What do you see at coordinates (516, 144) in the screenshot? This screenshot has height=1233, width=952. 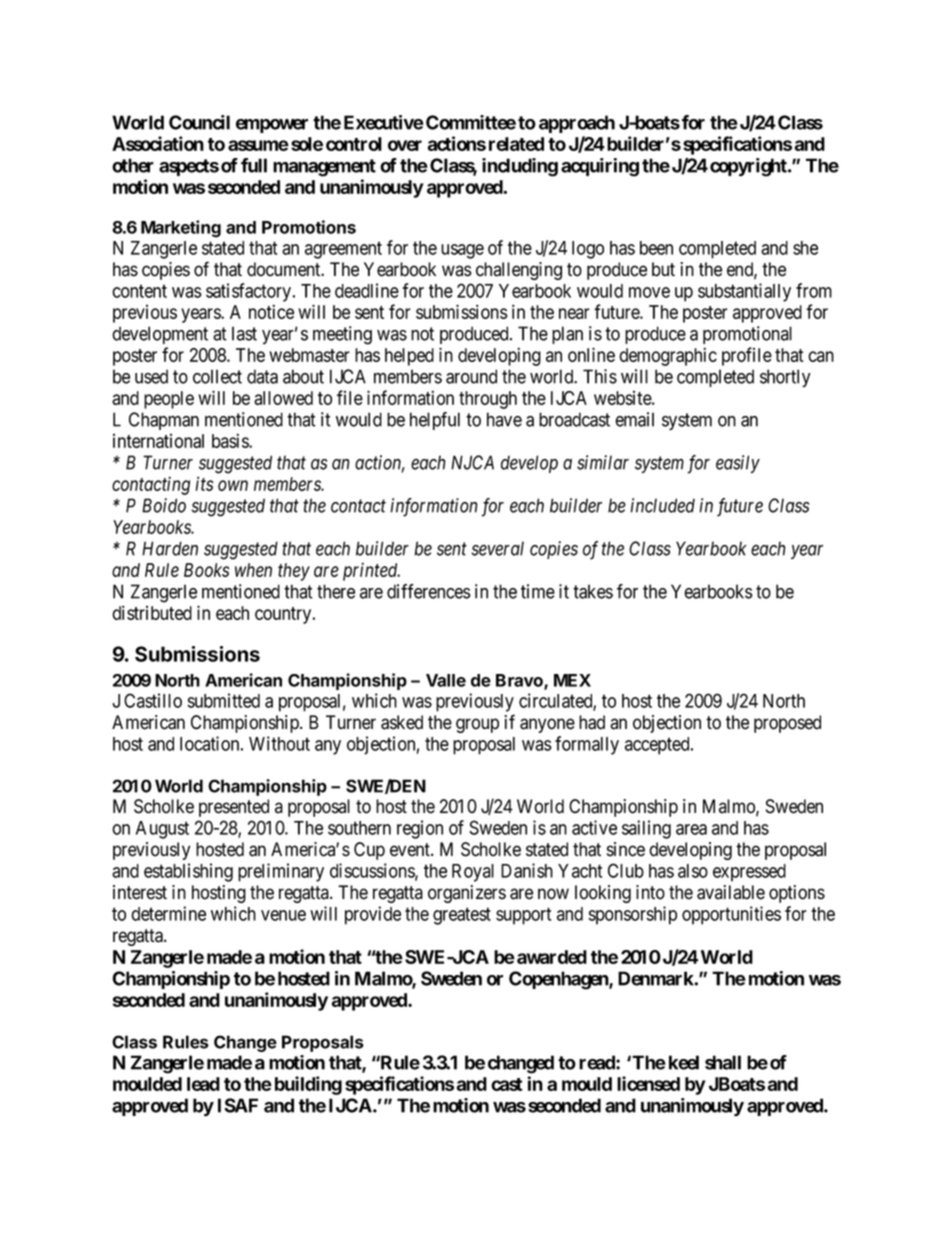 I see `related` at bounding box center [516, 144].
